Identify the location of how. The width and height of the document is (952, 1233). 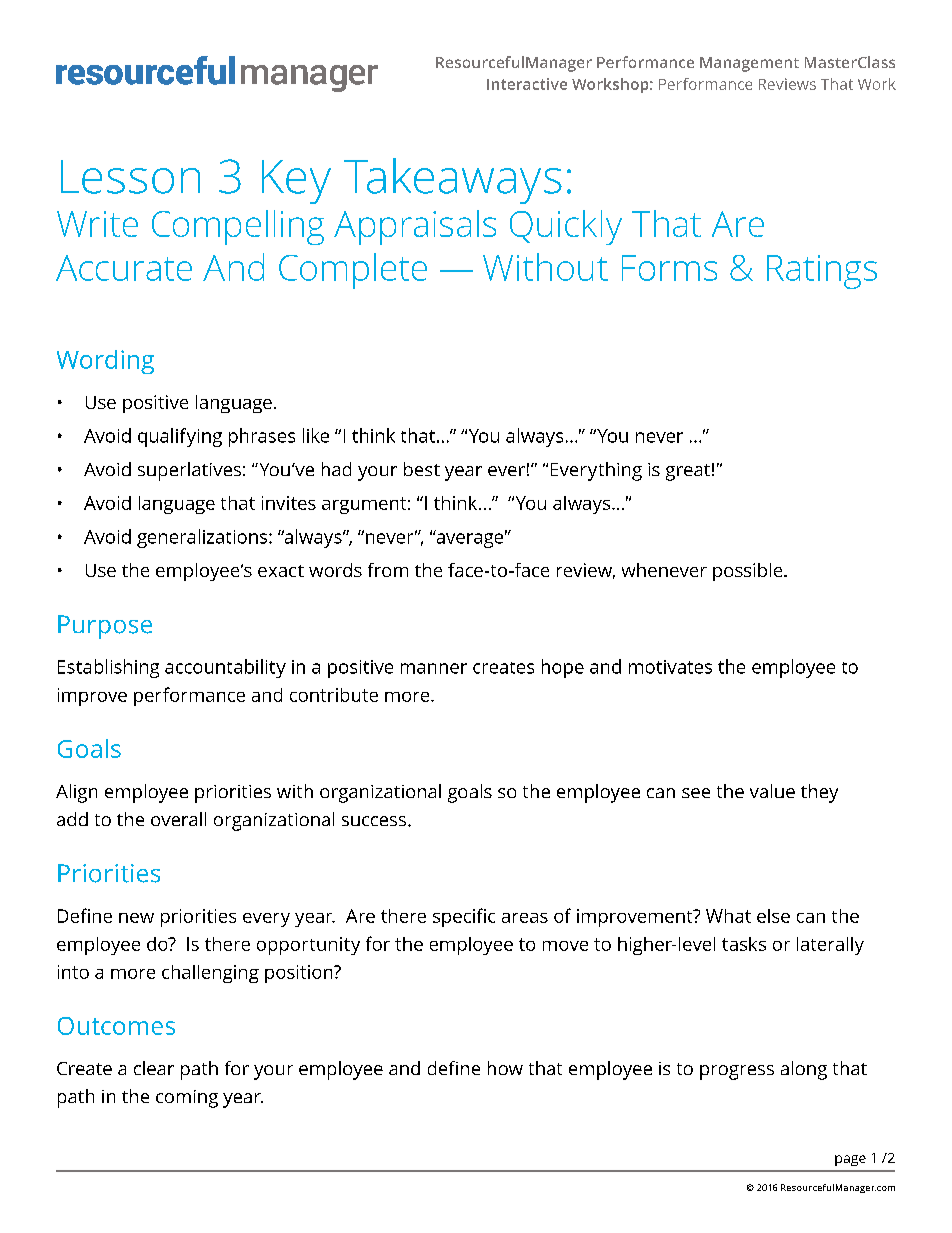
(505, 1068).
